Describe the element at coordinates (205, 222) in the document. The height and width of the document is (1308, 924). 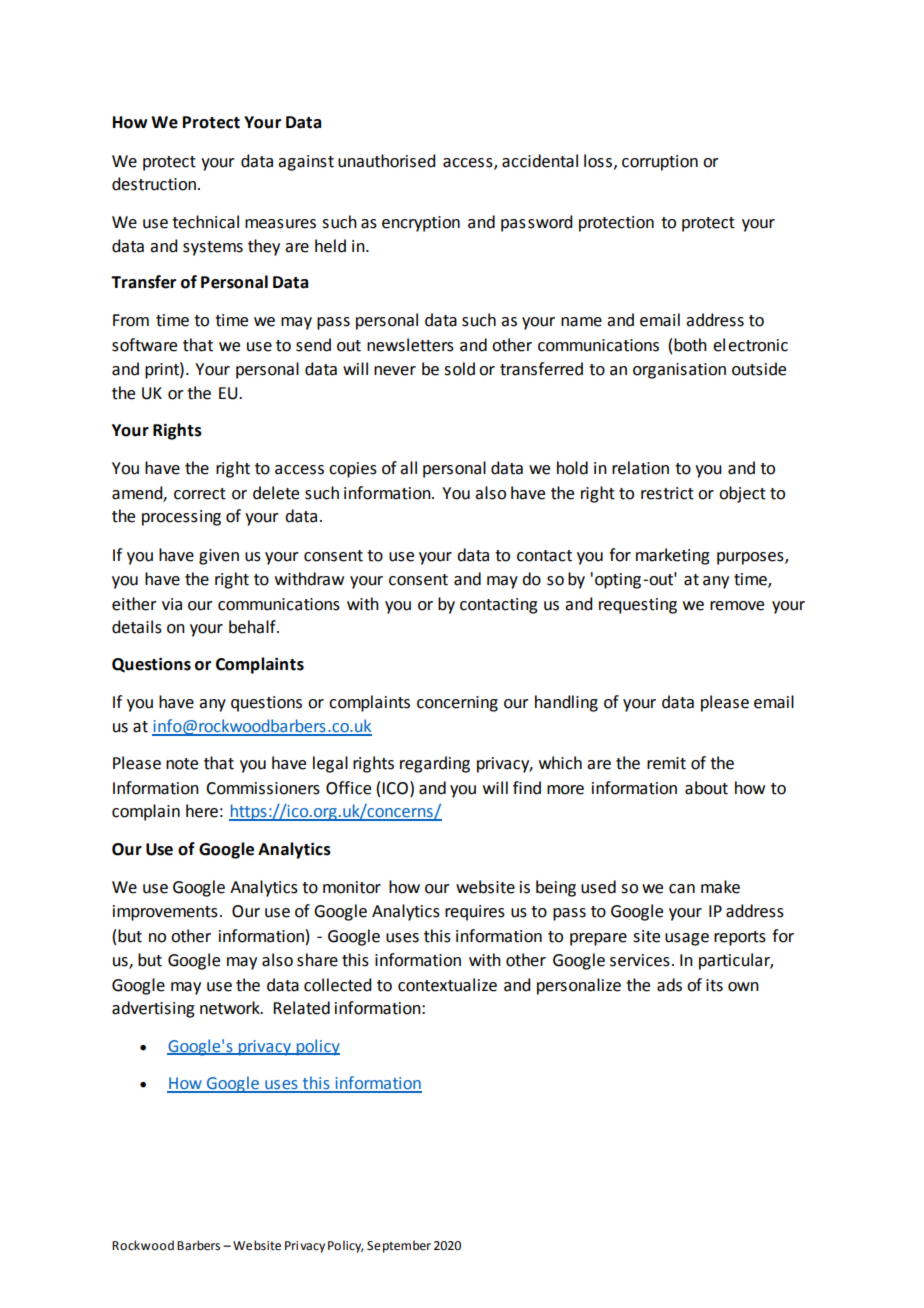
I see `technical` at that location.
